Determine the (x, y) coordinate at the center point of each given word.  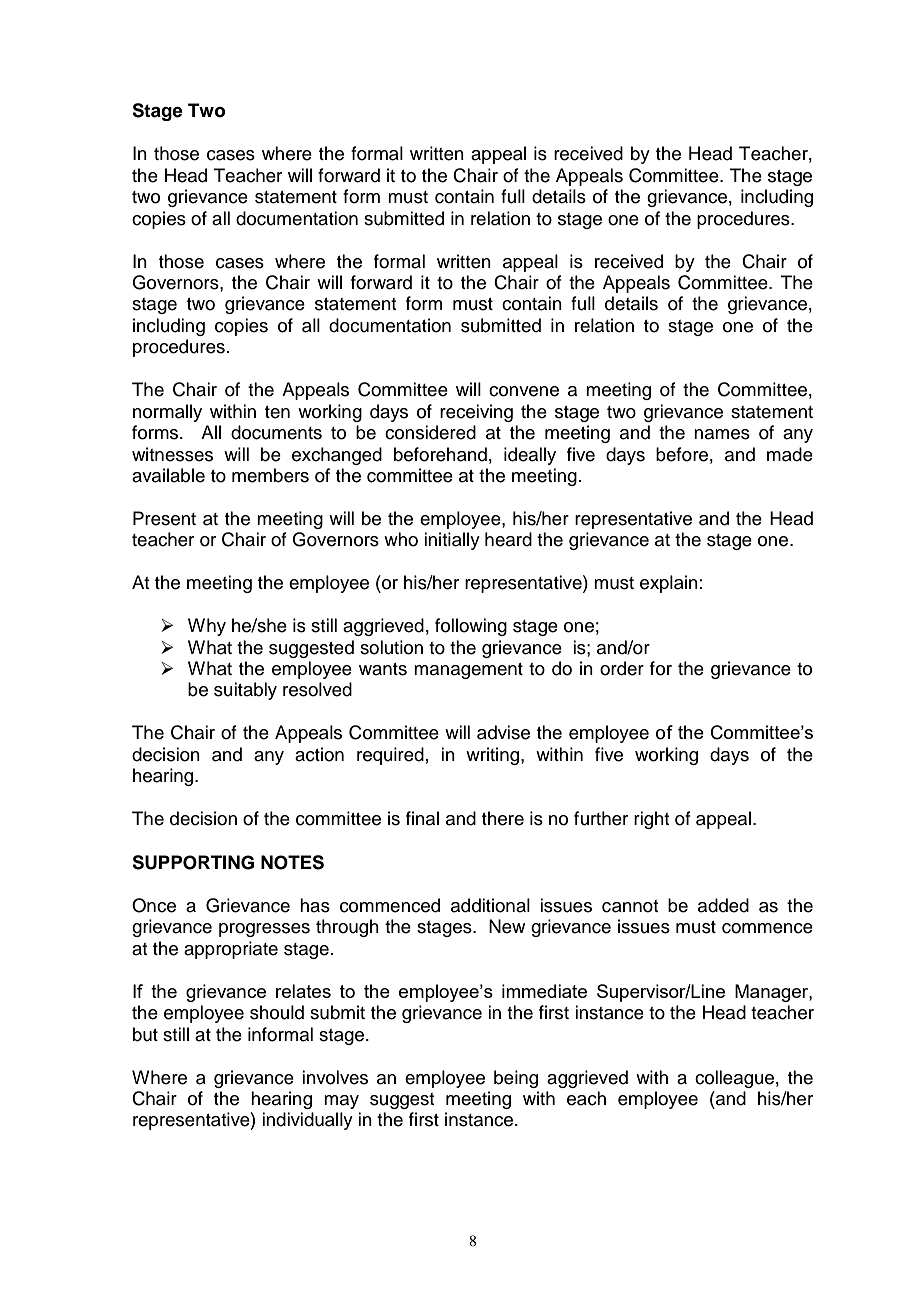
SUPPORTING (193, 862)
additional (490, 905)
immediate (544, 991)
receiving (476, 413)
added (723, 905)
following (471, 627)
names (722, 434)
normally (167, 413)
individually (307, 1121)
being (516, 1079)
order (622, 668)
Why (207, 627)
